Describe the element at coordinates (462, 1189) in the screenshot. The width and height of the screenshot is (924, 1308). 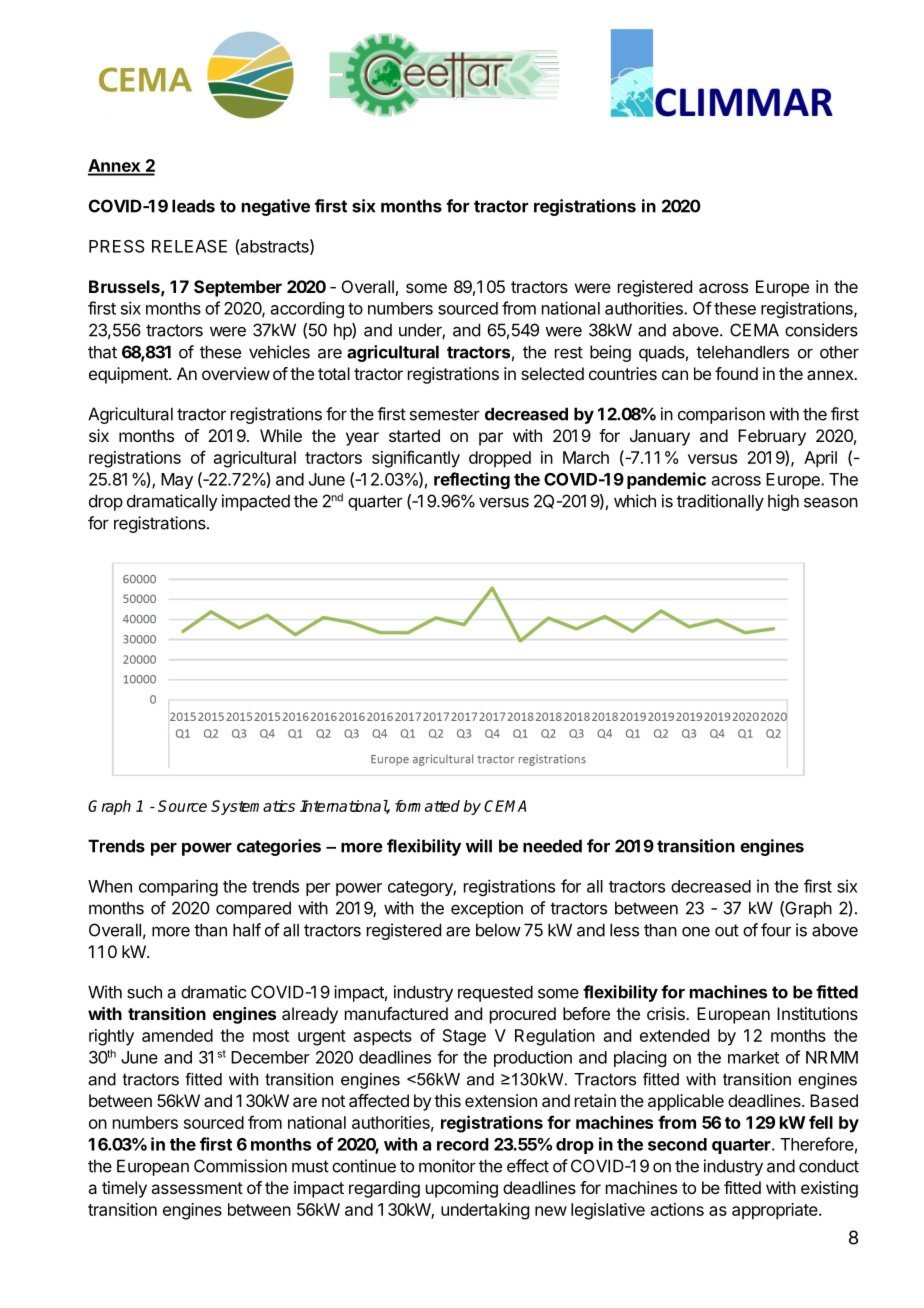
I see `upcoming` at that location.
